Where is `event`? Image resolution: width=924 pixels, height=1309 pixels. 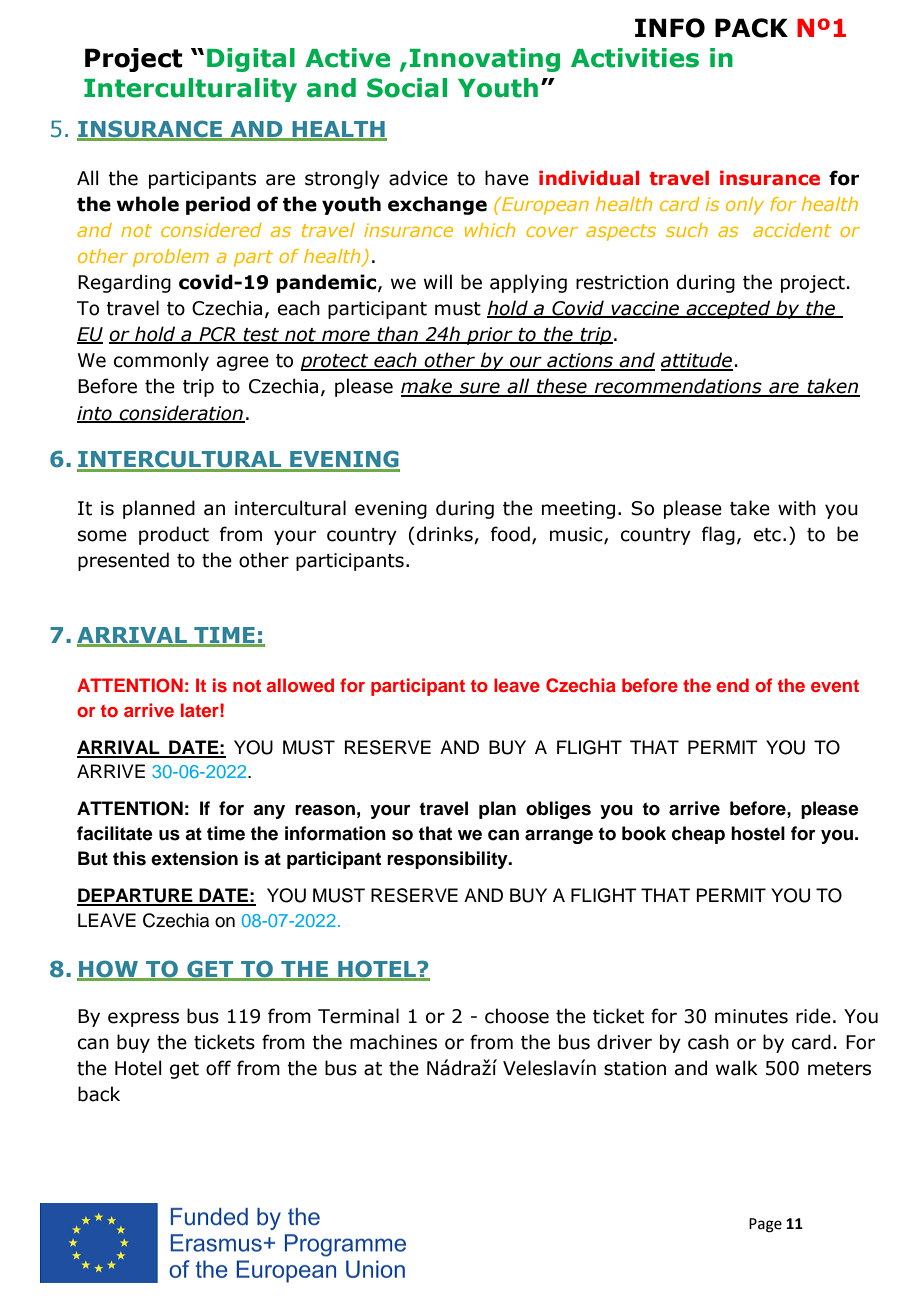 event is located at coordinates (835, 686).
